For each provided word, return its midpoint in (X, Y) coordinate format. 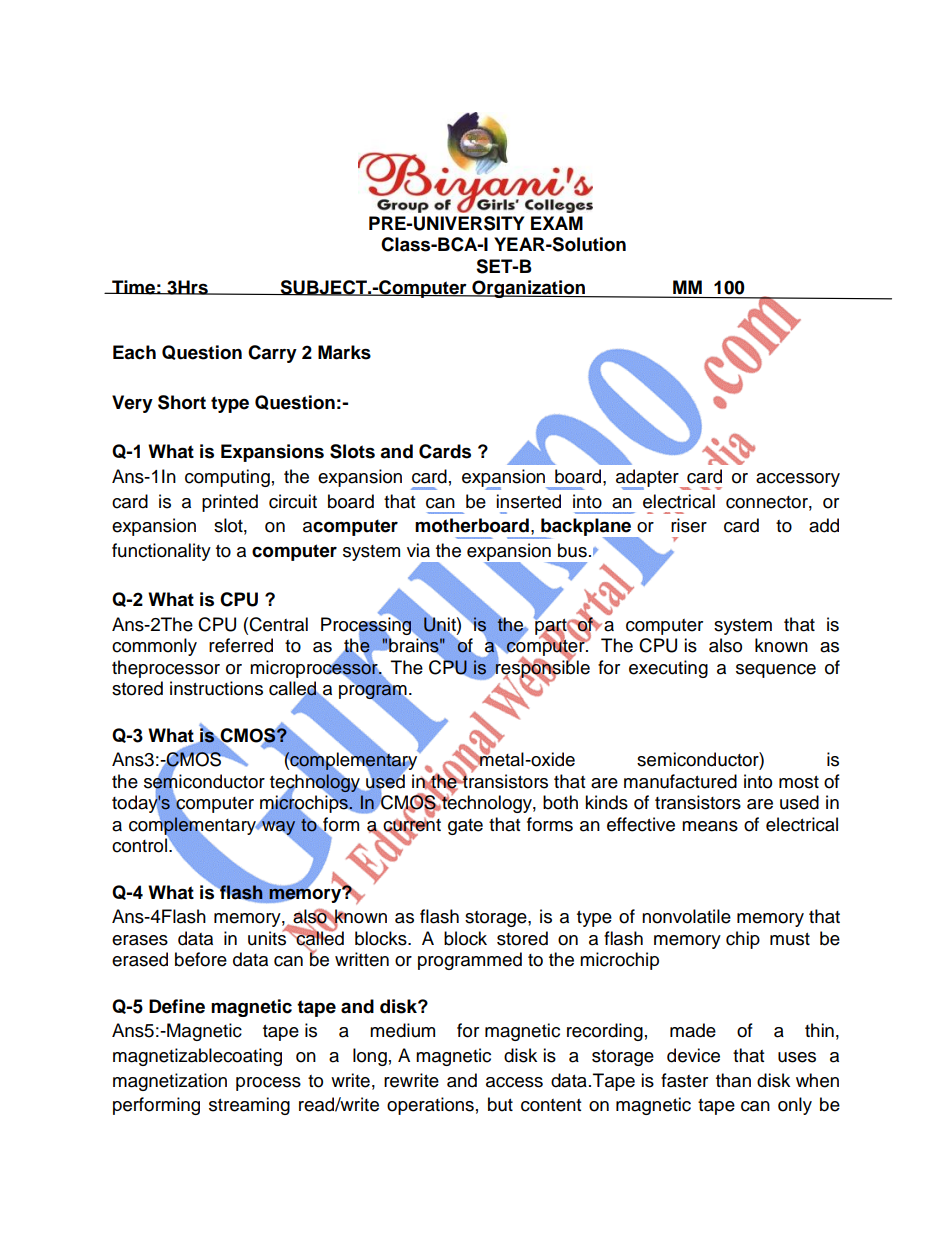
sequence (776, 671)
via (418, 550)
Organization (528, 289)
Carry (272, 354)
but (500, 1104)
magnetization (170, 1082)
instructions (216, 688)
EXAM (557, 223)
